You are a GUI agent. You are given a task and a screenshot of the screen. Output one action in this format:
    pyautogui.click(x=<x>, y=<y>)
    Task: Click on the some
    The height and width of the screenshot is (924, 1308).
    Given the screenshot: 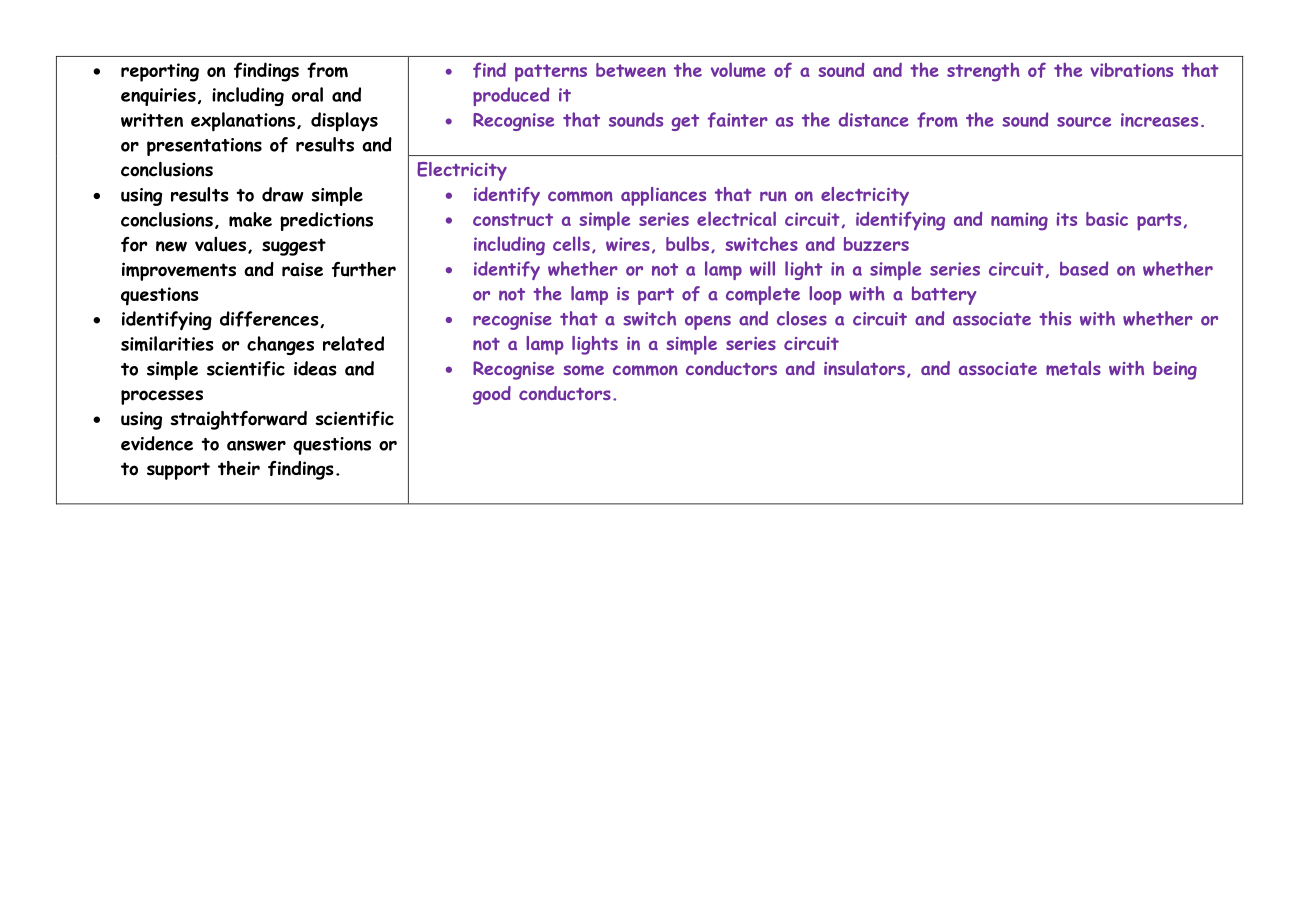 What is the action you would take?
    pyautogui.click(x=583, y=370)
